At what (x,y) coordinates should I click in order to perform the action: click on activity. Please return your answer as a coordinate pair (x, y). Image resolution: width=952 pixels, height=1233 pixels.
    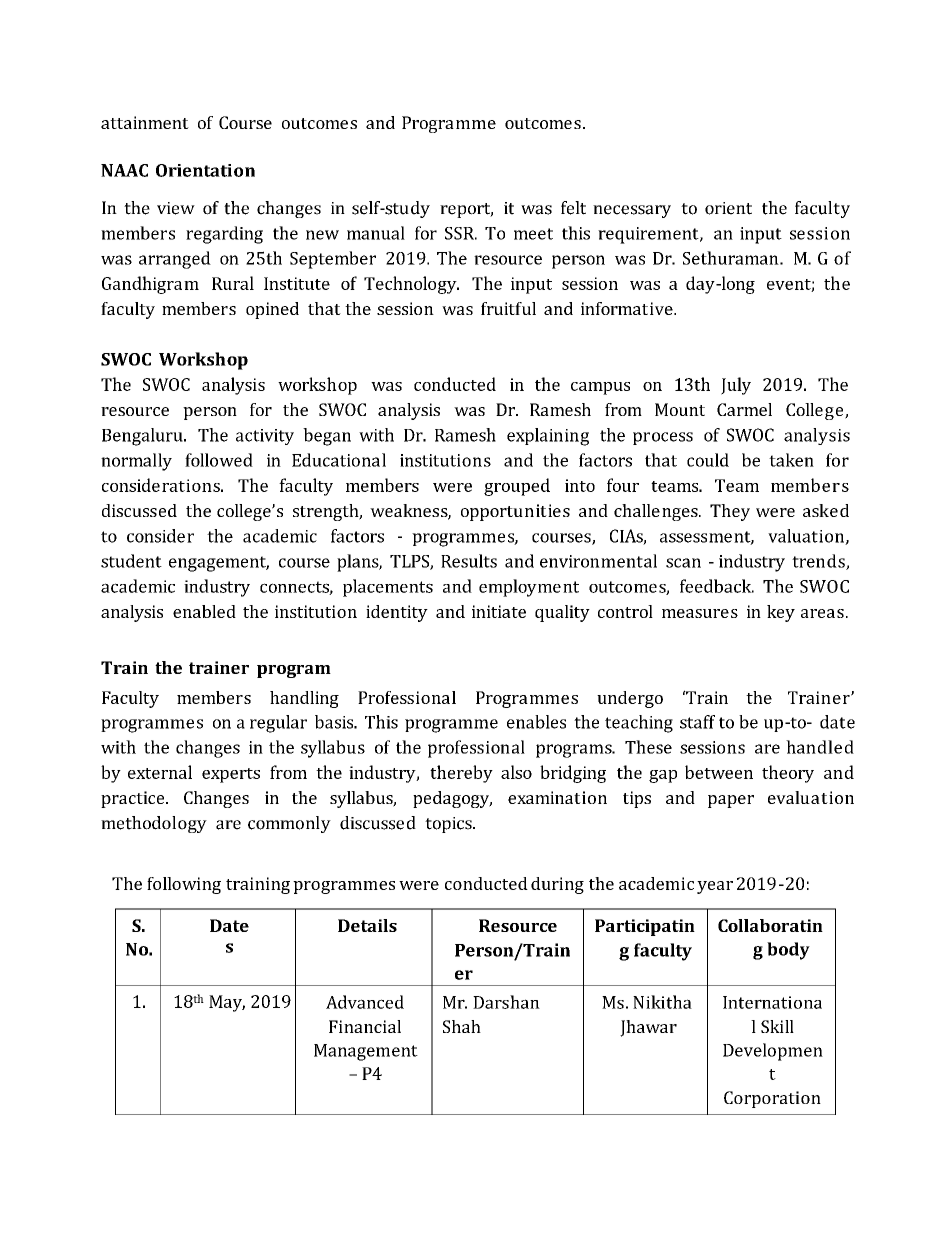
    Looking at the image, I should click on (265, 437).
